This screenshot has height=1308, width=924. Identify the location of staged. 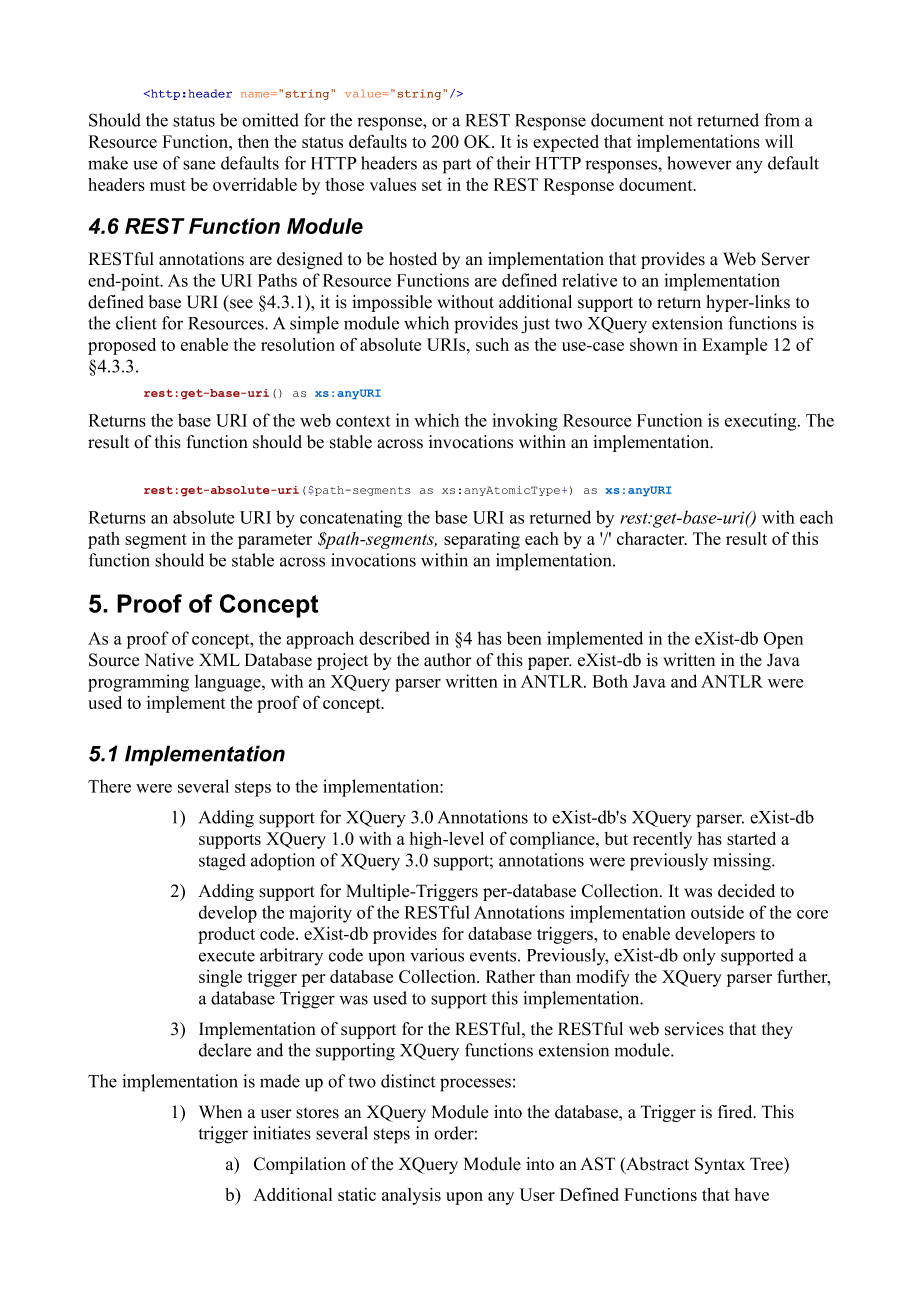
(222, 862).
